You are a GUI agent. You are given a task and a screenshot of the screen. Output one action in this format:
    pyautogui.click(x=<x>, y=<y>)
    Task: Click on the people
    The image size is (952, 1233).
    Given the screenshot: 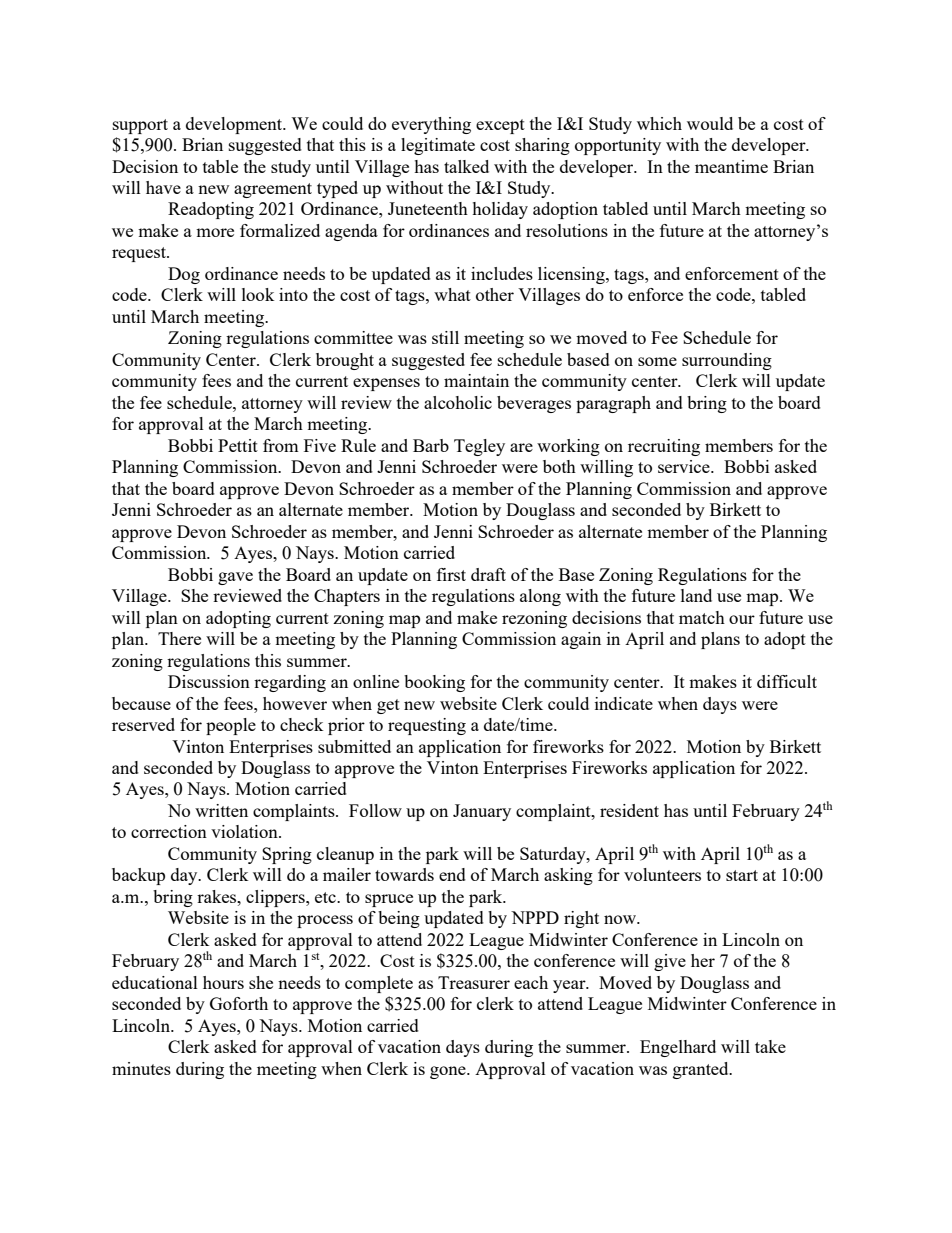 What is the action you would take?
    pyautogui.click(x=231, y=726)
